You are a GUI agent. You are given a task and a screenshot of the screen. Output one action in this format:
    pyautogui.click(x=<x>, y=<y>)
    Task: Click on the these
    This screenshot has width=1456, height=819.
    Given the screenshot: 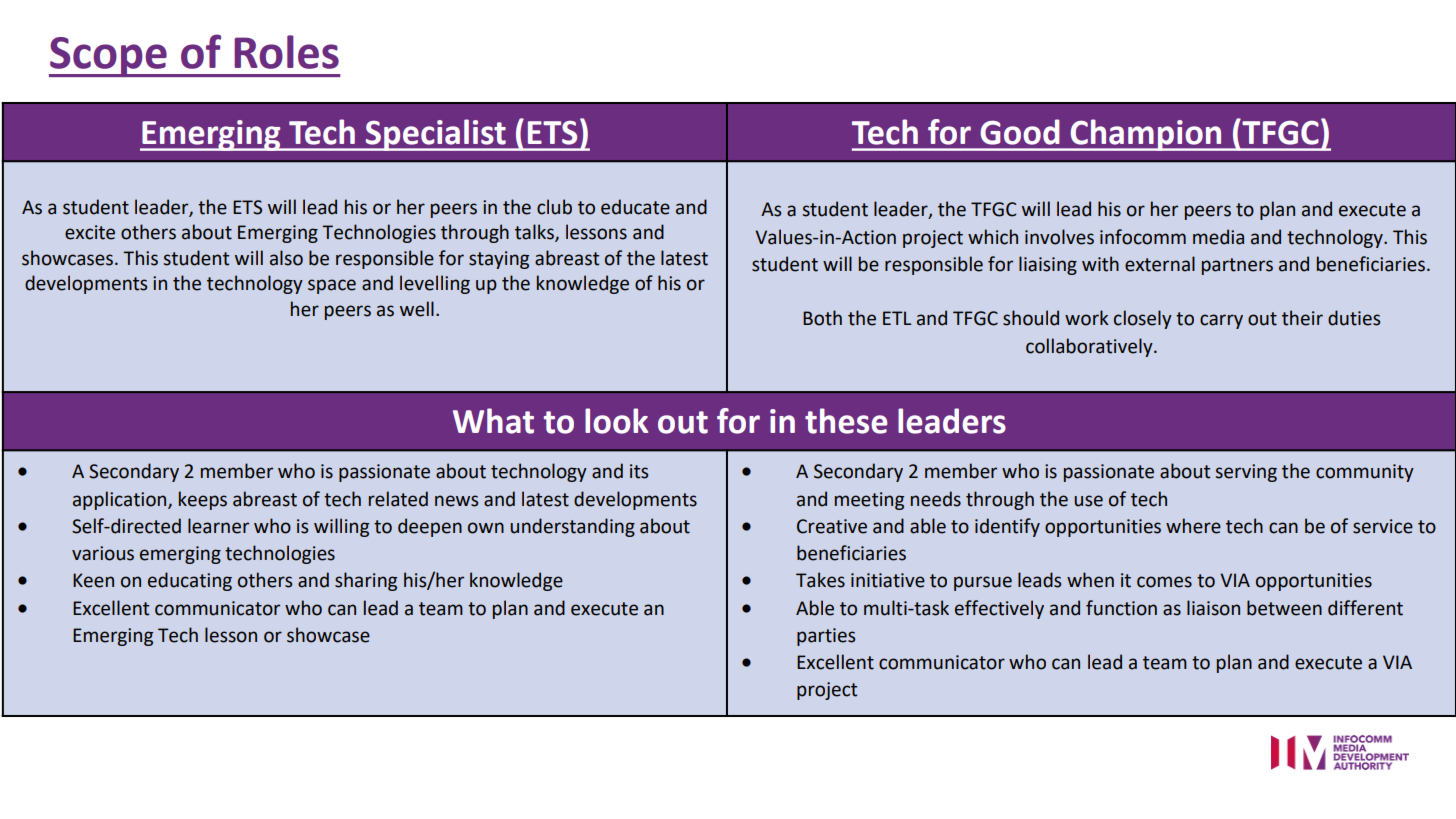 What is the action you would take?
    pyautogui.click(x=846, y=421)
